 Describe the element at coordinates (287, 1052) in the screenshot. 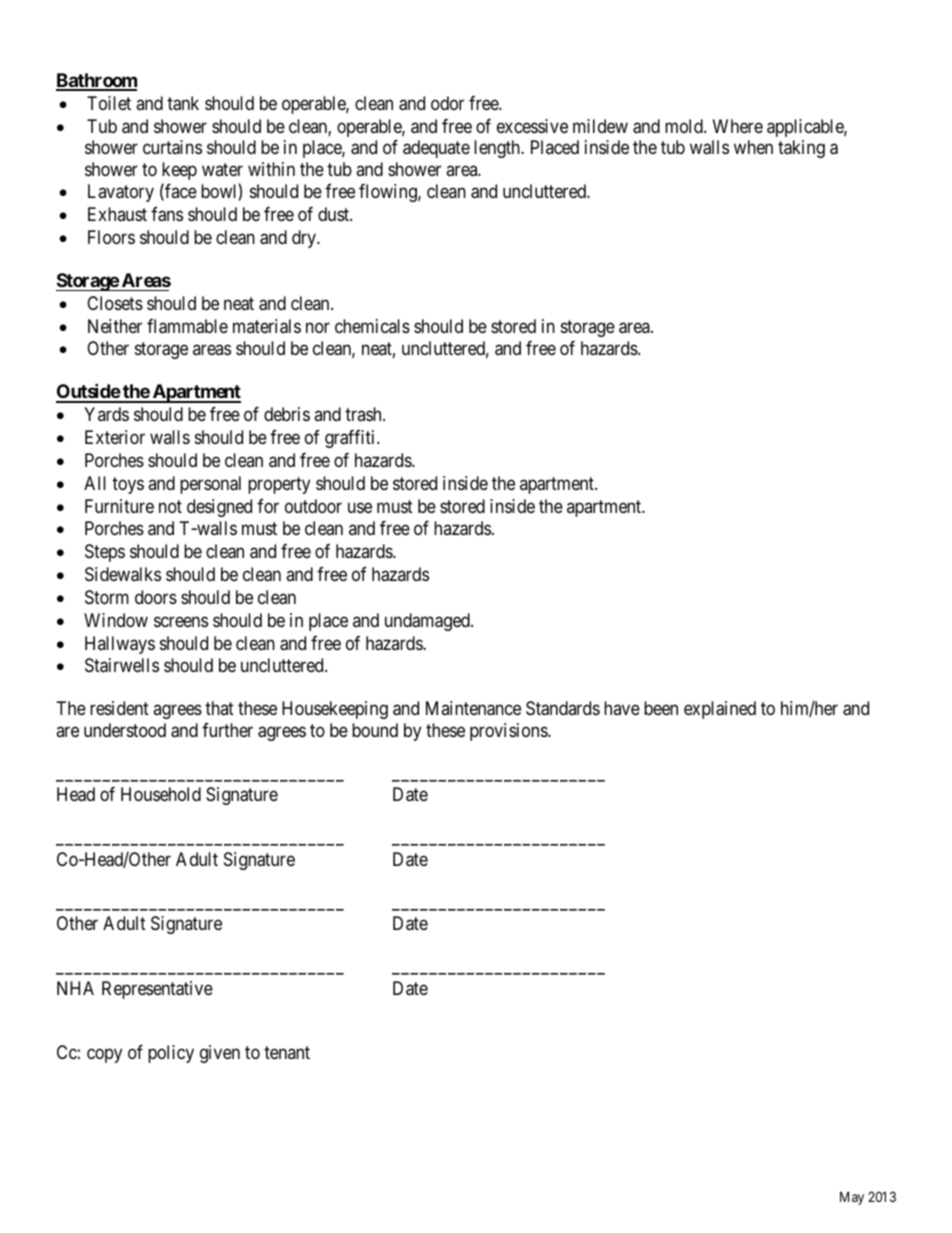

I see `tenant` at that location.
